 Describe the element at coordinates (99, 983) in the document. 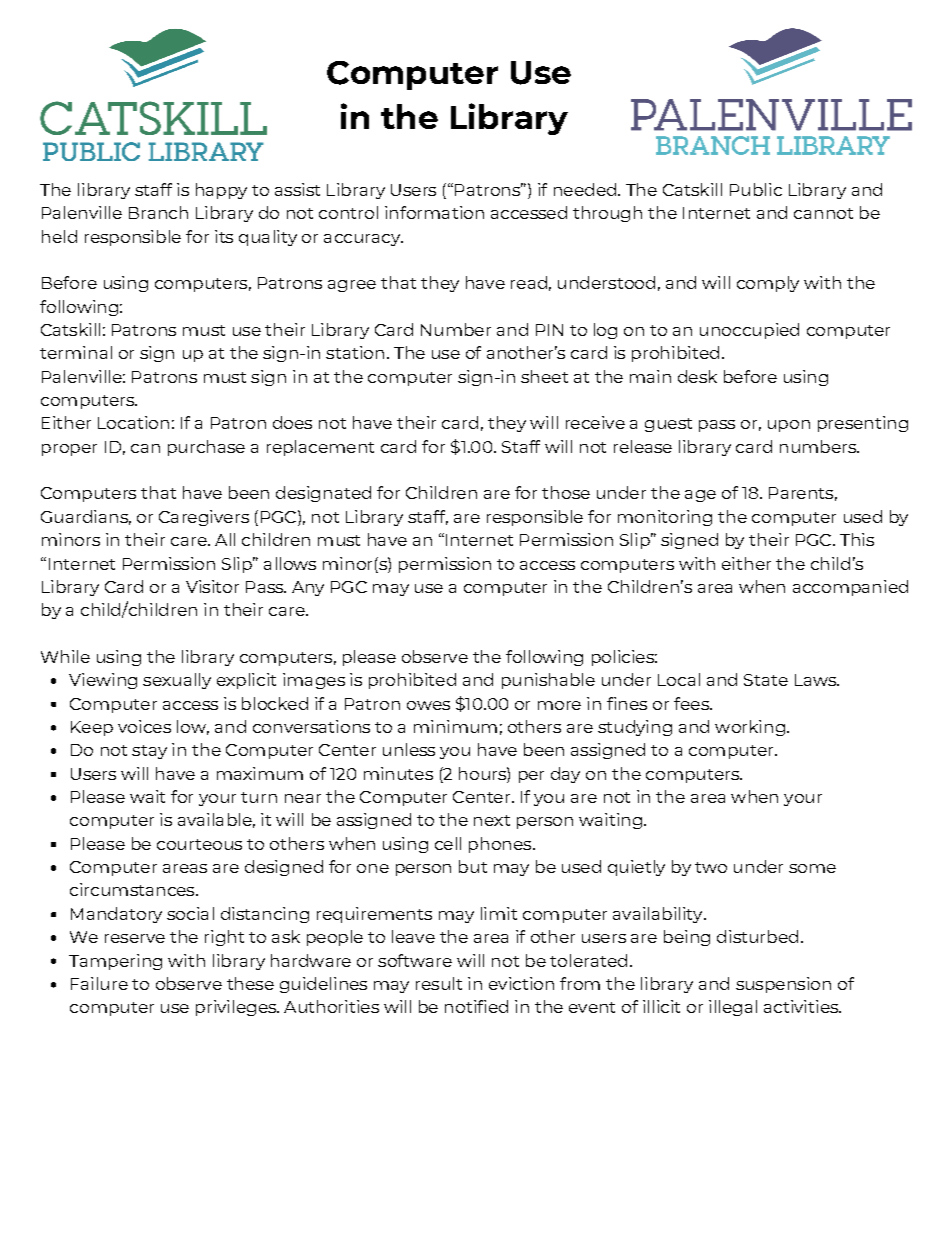

I see `Failure` at that location.
